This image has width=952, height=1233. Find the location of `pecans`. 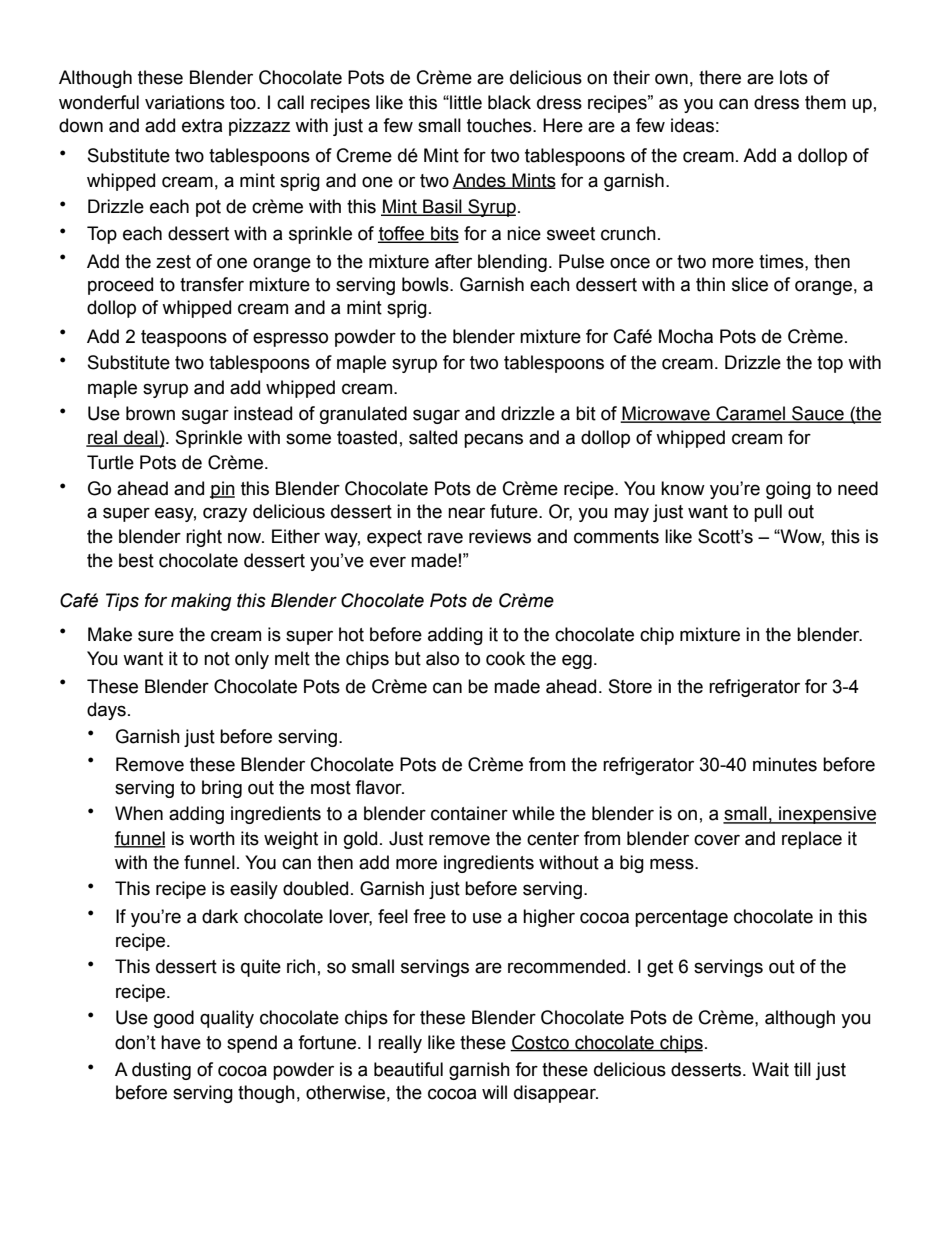

pecans is located at coordinates (493, 440).
